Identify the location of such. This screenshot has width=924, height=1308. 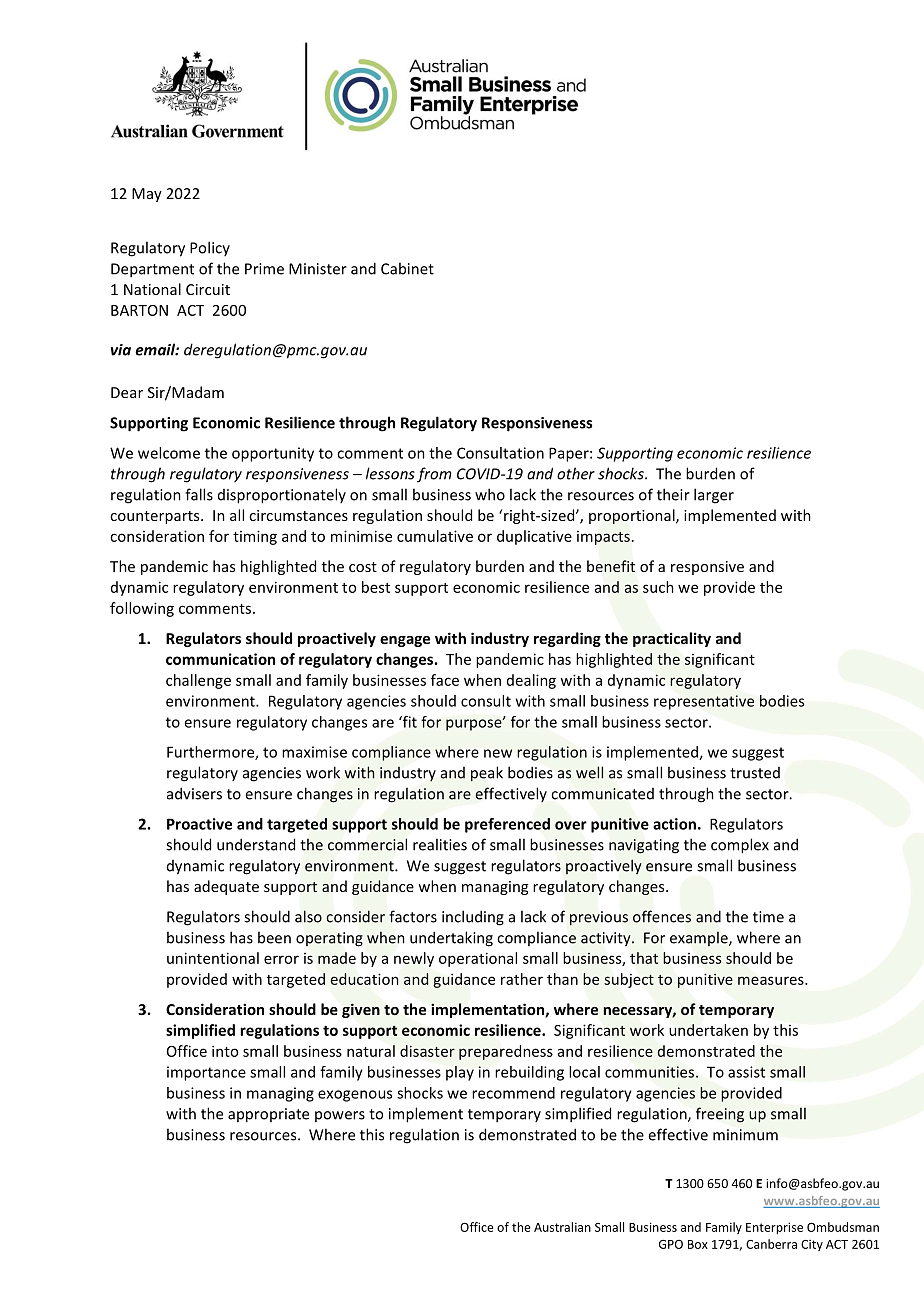
(658, 587).
